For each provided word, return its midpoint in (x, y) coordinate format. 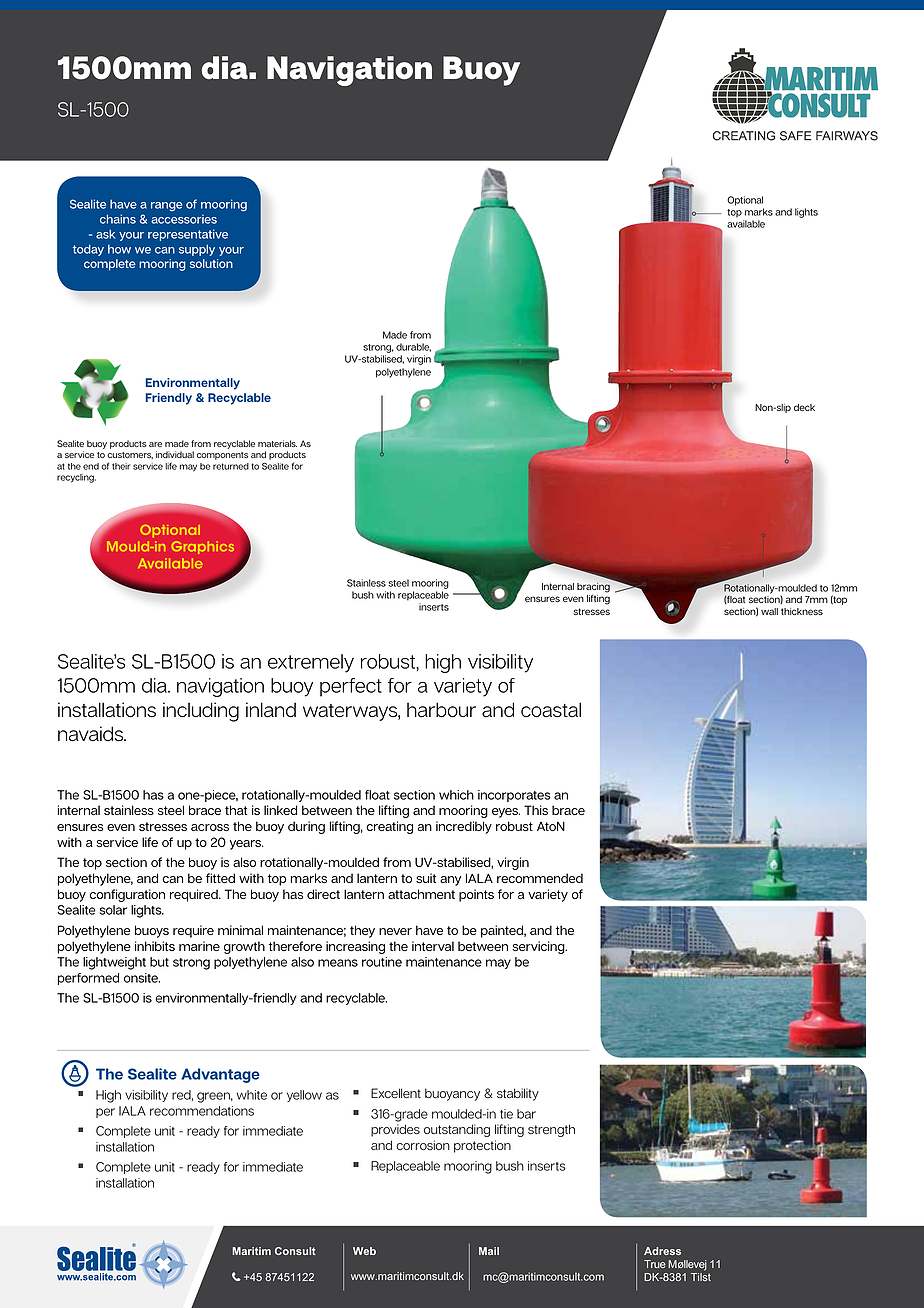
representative (188, 235)
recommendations (202, 1111)
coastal (551, 710)
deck (804, 407)
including (201, 712)
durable (413, 347)
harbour (441, 710)
